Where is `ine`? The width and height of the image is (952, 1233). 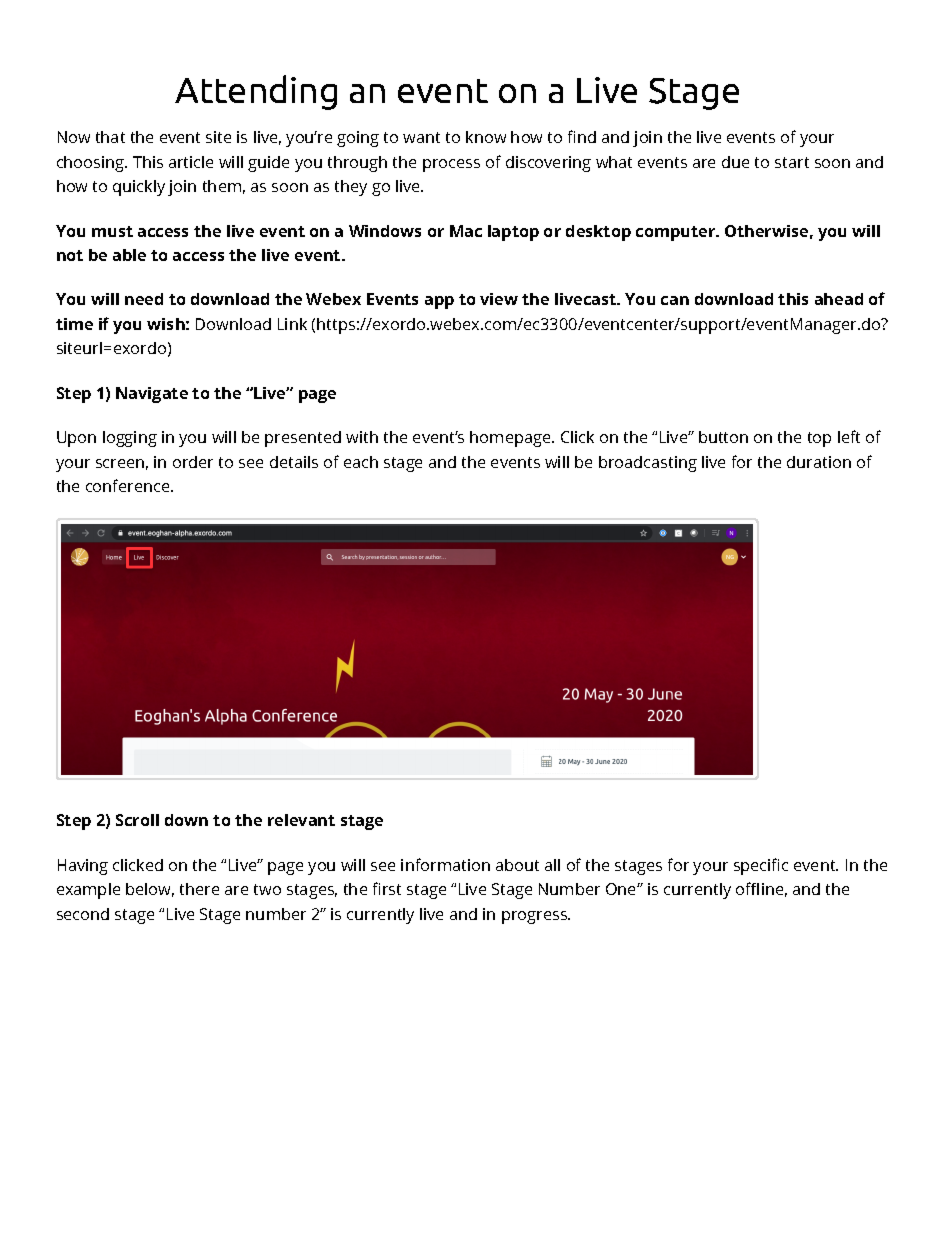 ine is located at coordinates (772, 889).
